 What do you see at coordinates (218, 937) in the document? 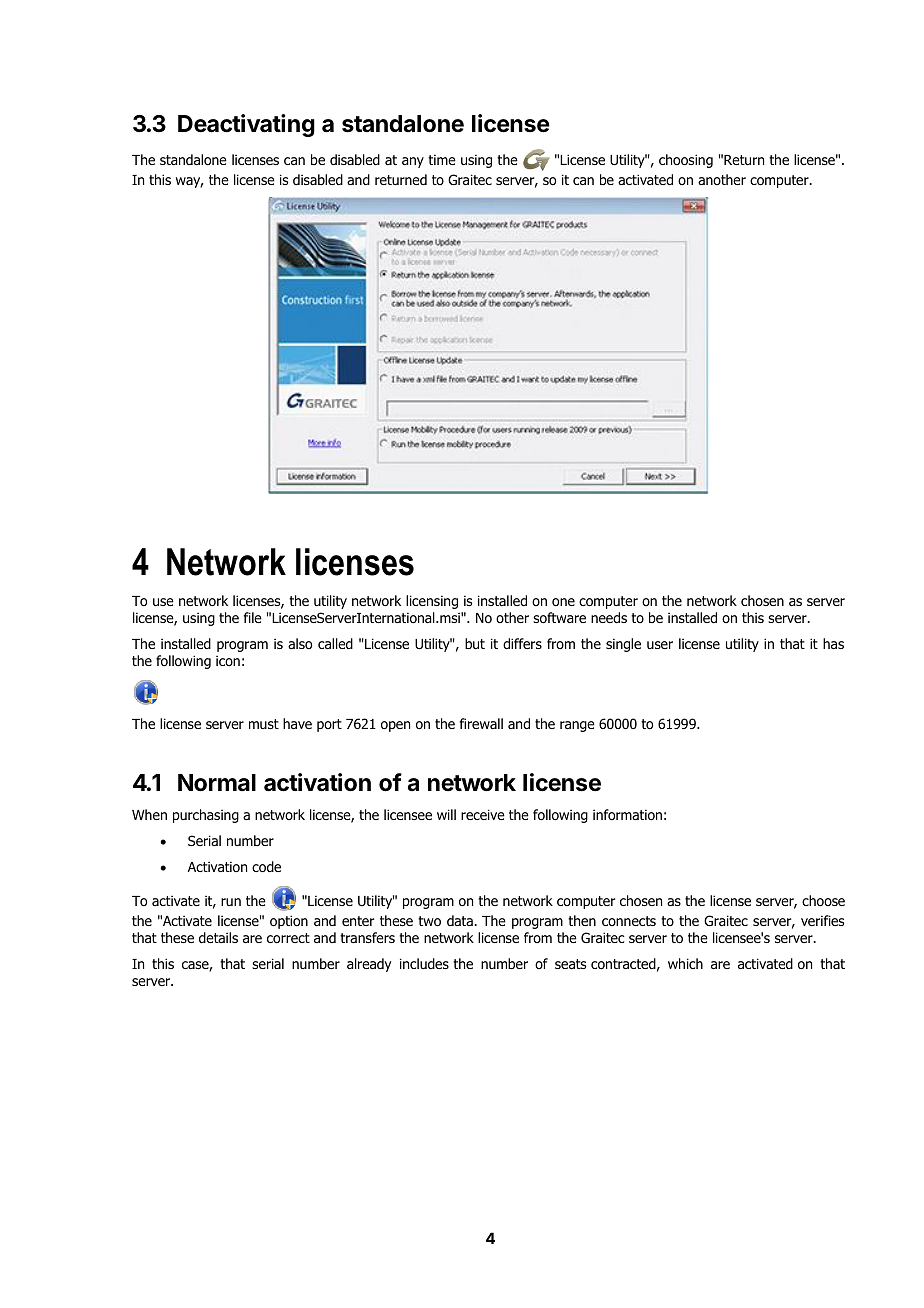
I see `details` at bounding box center [218, 937].
